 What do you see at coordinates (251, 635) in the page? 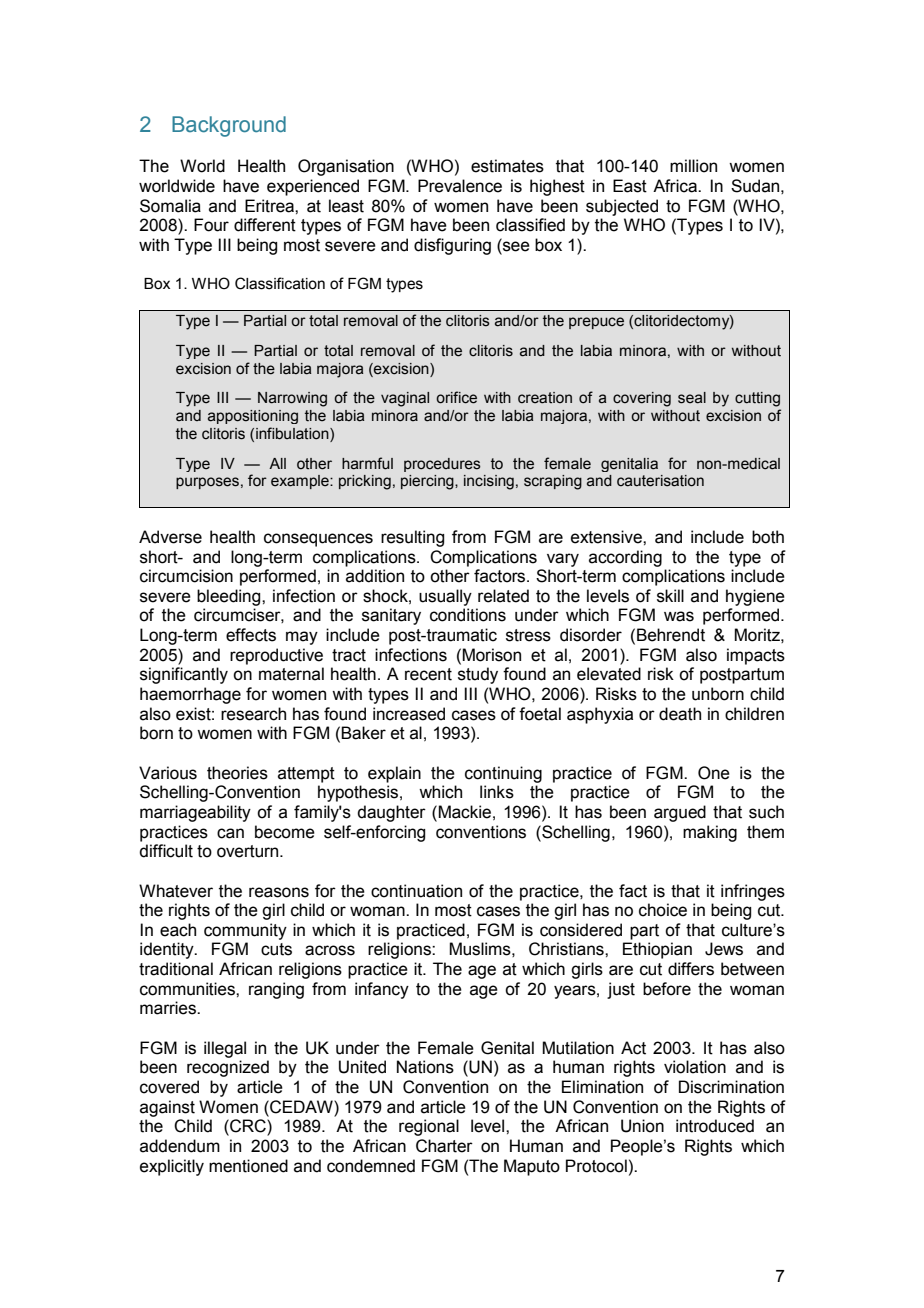
I see `effects` at bounding box center [251, 635].
